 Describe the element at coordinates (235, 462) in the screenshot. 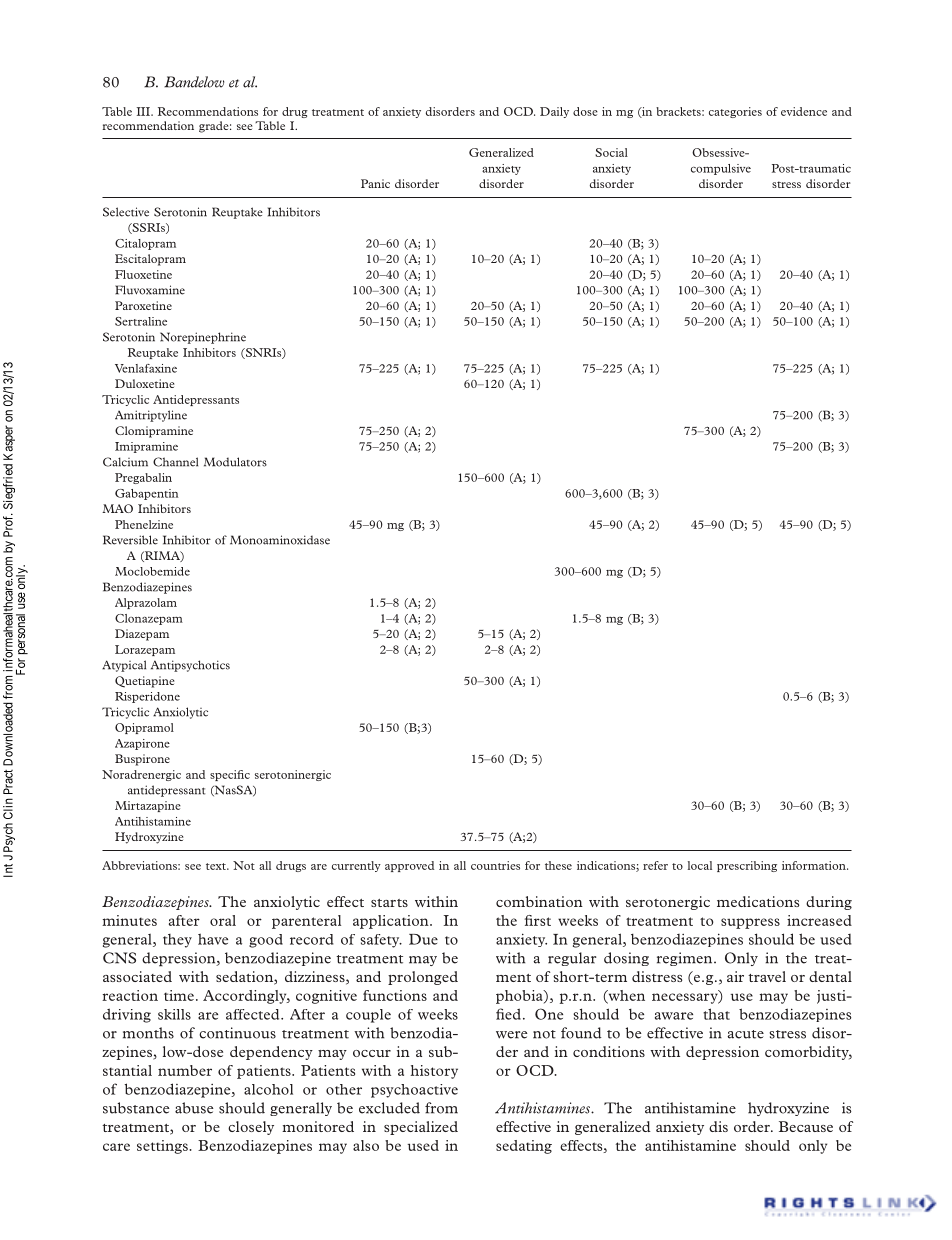

I see `Modulators` at that location.
